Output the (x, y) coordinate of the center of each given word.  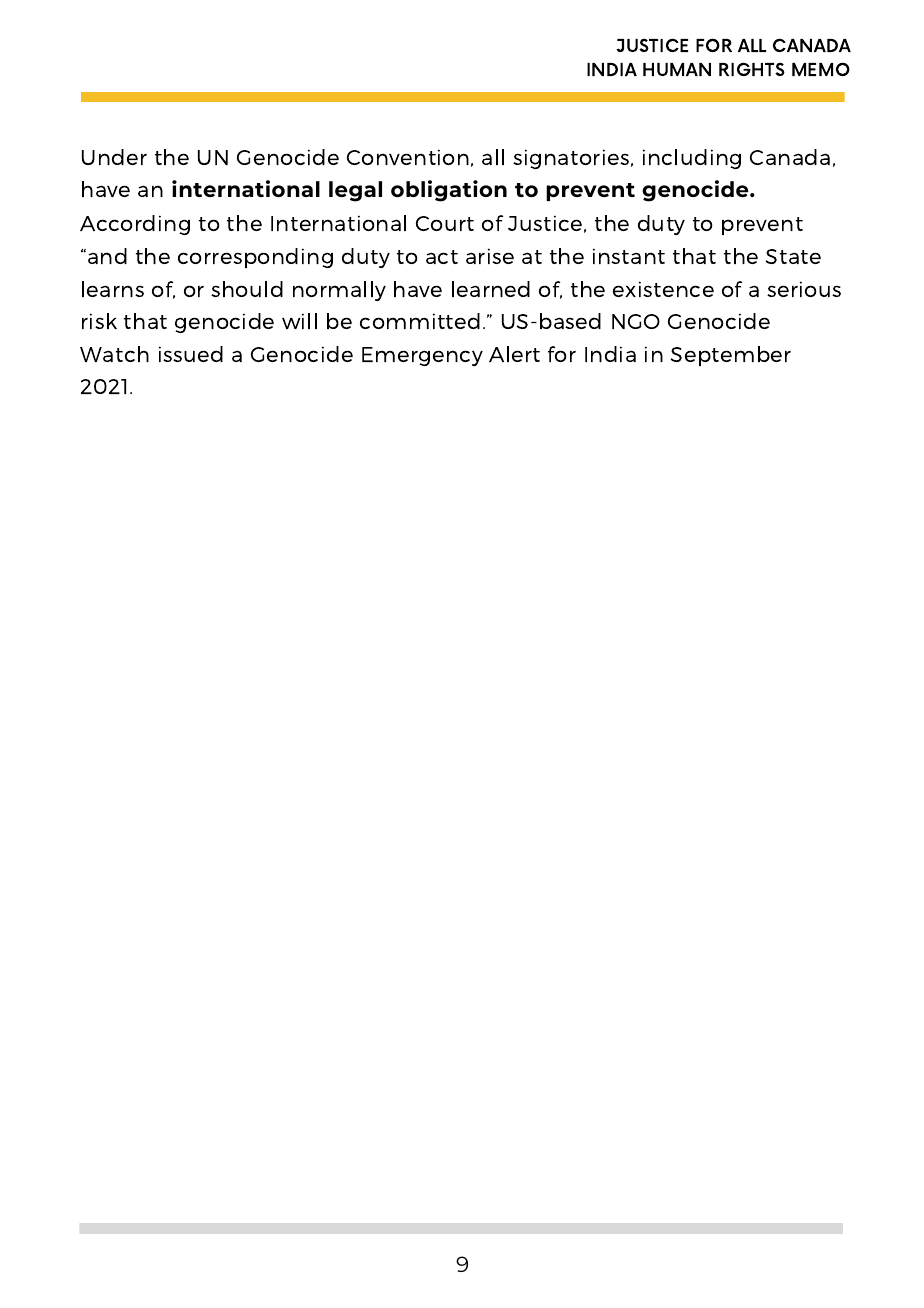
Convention (408, 157)
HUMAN (677, 69)
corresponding (255, 258)
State (793, 256)
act (442, 257)
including (692, 159)
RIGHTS (752, 69)
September (730, 356)
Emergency (422, 356)
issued (191, 354)
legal (355, 191)
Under (114, 157)
